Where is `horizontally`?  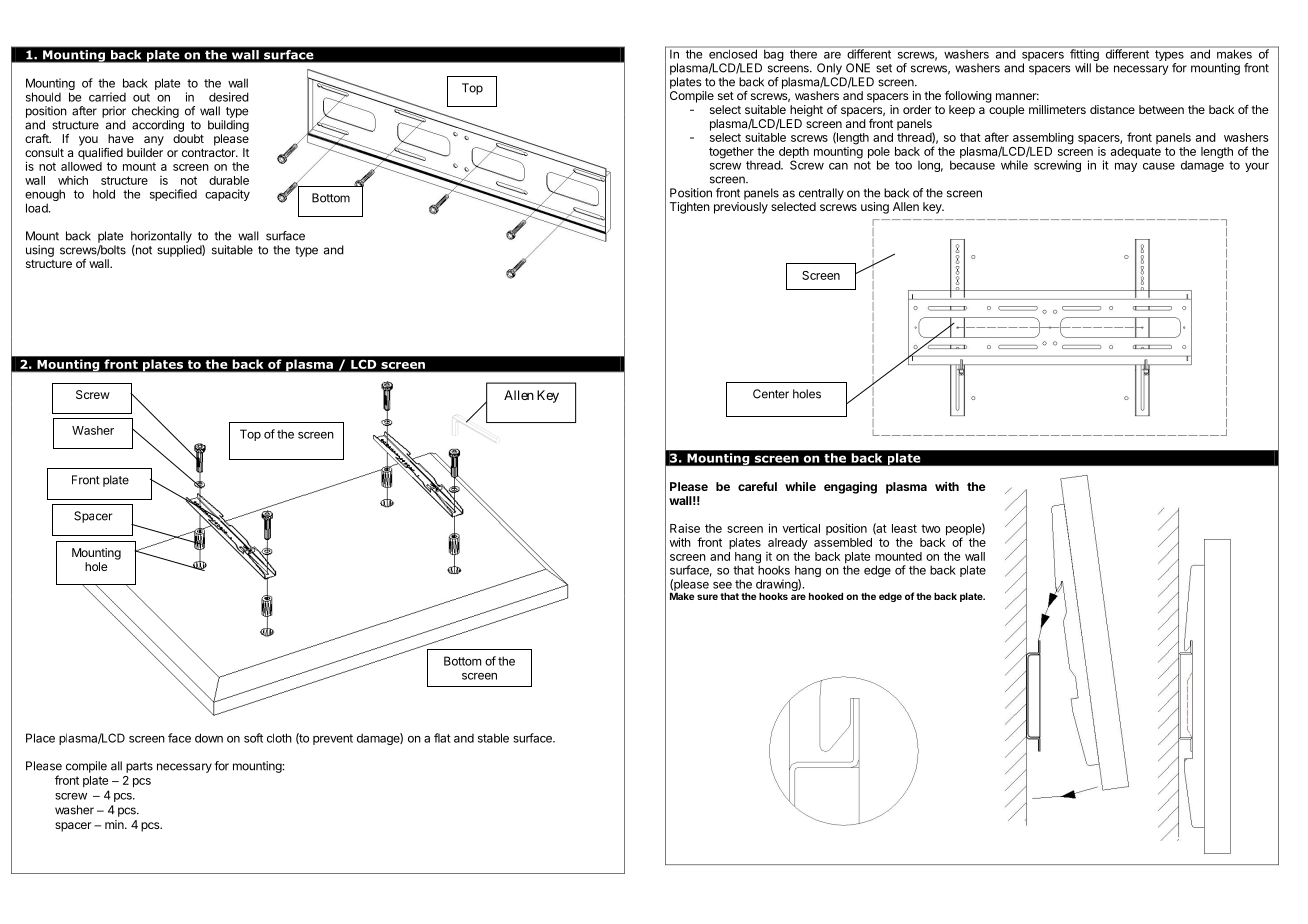
horizontally is located at coordinates (161, 237).
